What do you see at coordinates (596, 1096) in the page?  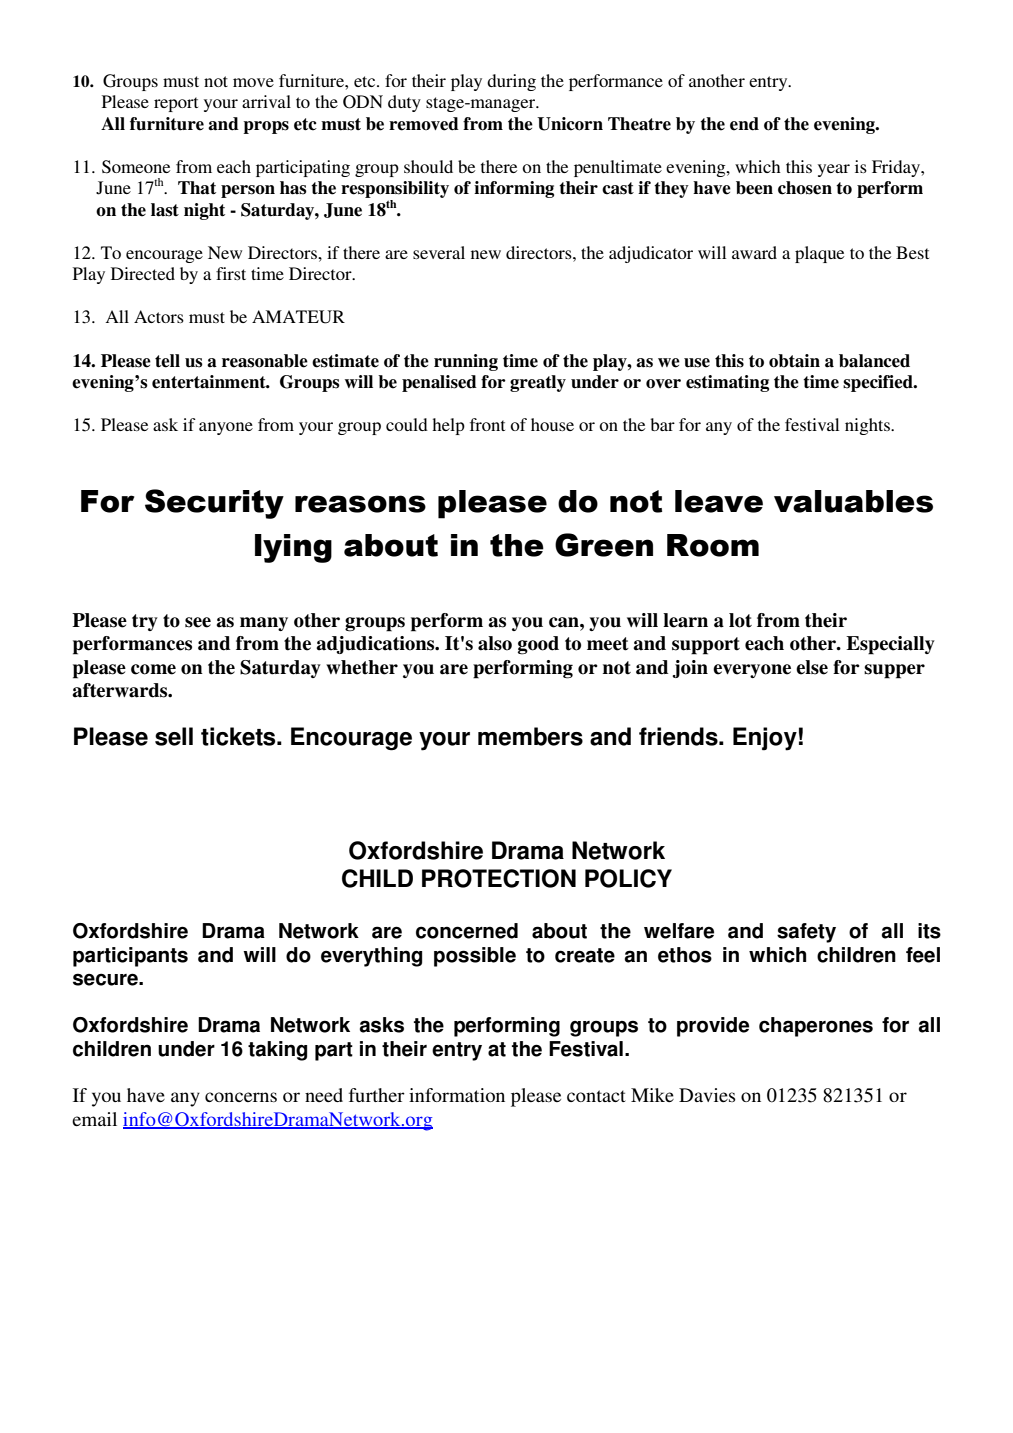 I see `contact` at bounding box center [596, 1096].
